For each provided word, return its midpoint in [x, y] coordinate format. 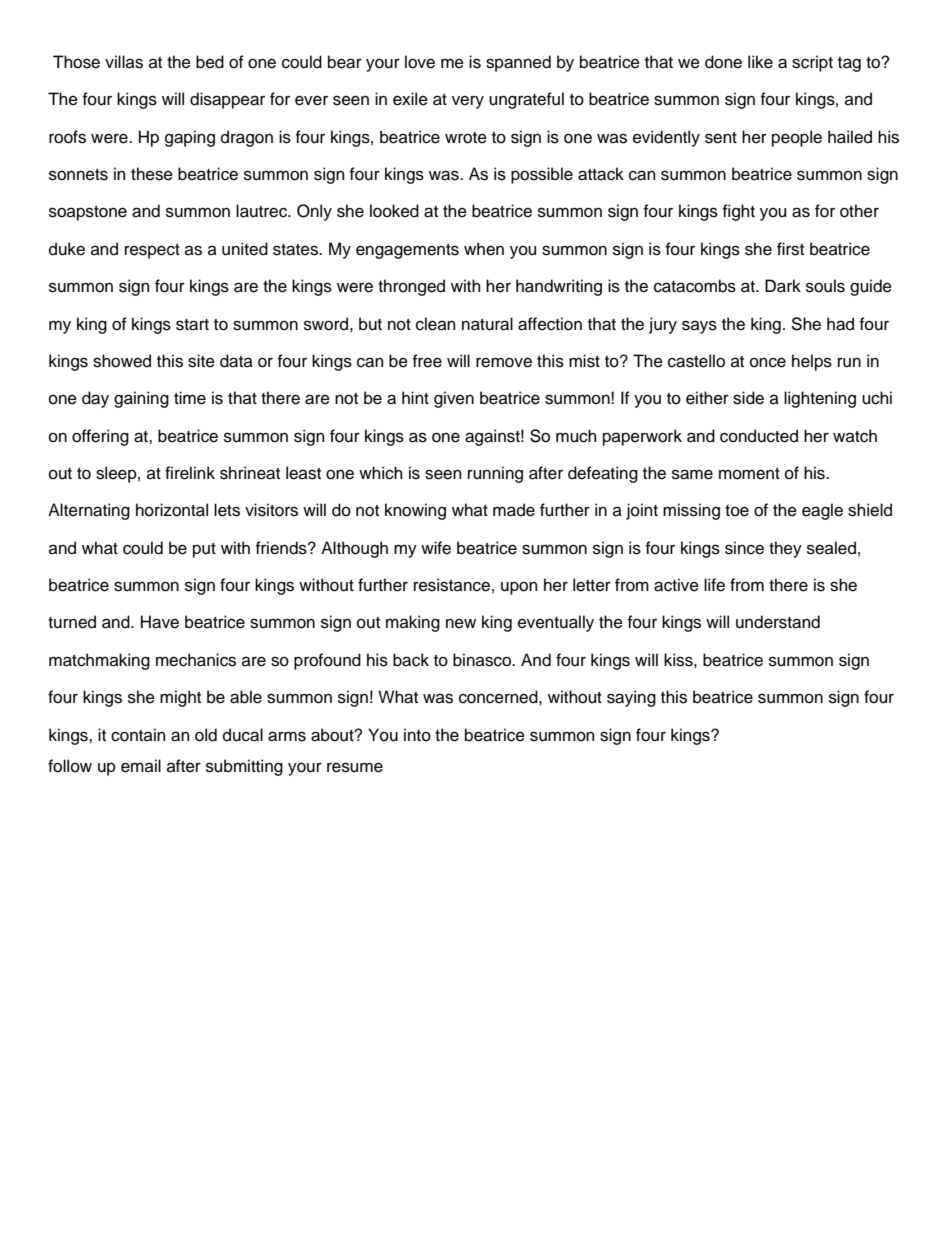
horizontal [172, 510]
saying [631, 698]
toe [737, 511]
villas [124, 62]
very [468, 102]
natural [487, 324]
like [760, 62]
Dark [783, 286]
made [514, 510]
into [417, 735]
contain [138, 735]
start [192, 325]
